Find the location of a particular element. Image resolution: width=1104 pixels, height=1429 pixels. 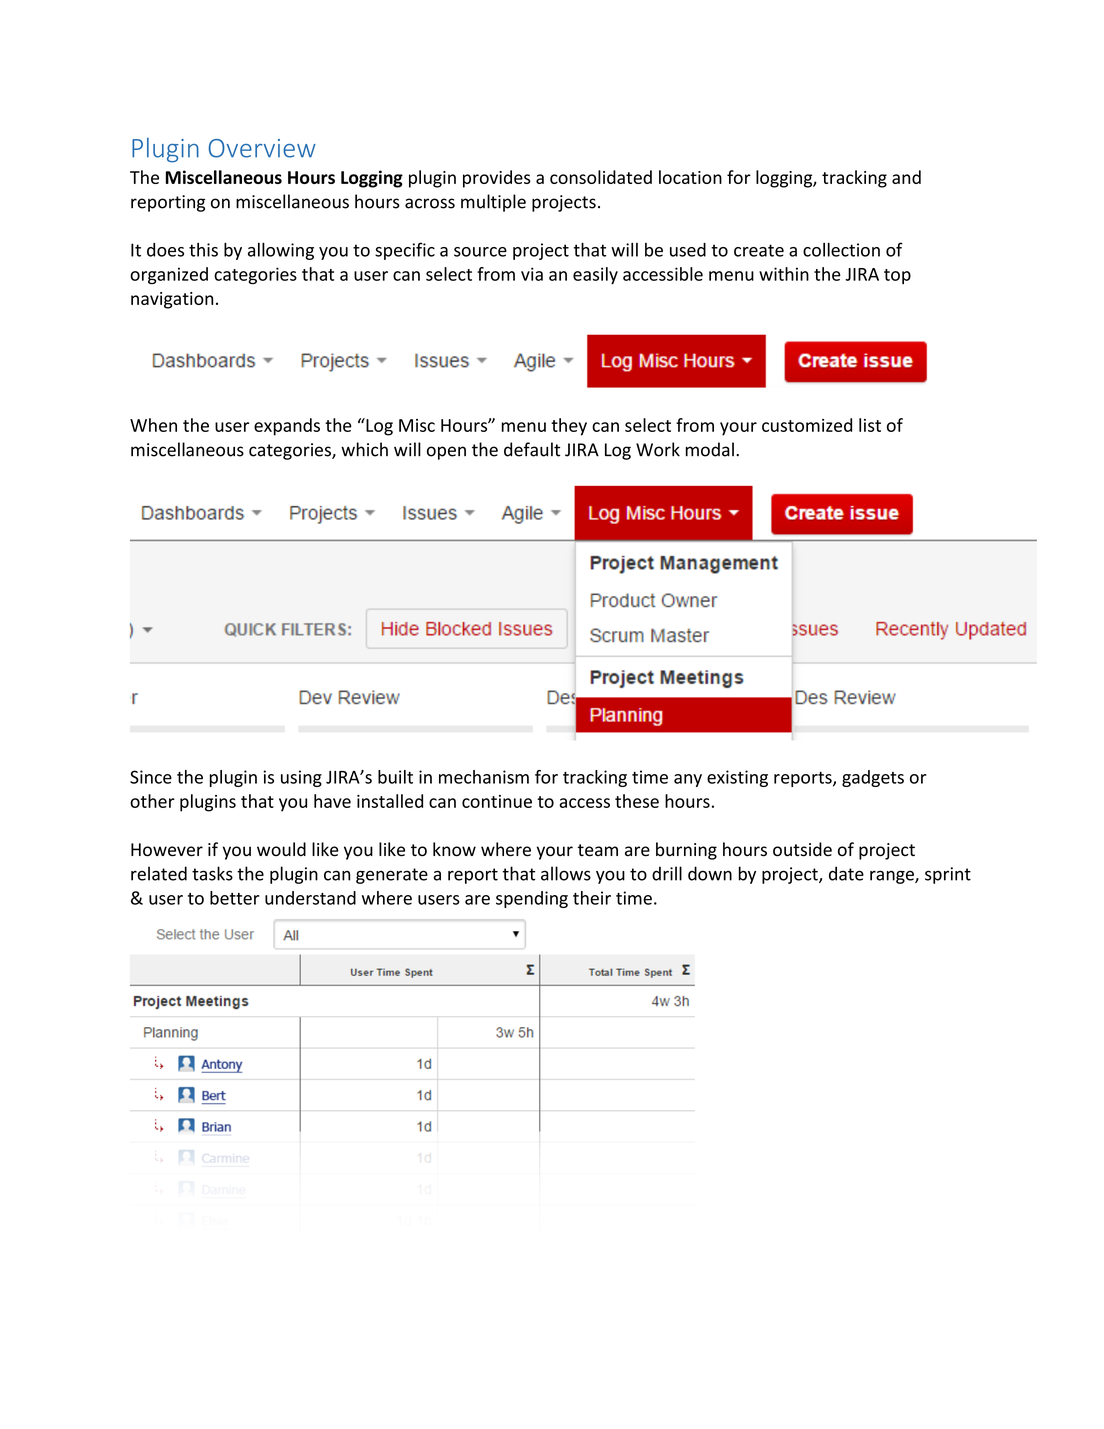

tasks is located at coordinates (212, 873).
